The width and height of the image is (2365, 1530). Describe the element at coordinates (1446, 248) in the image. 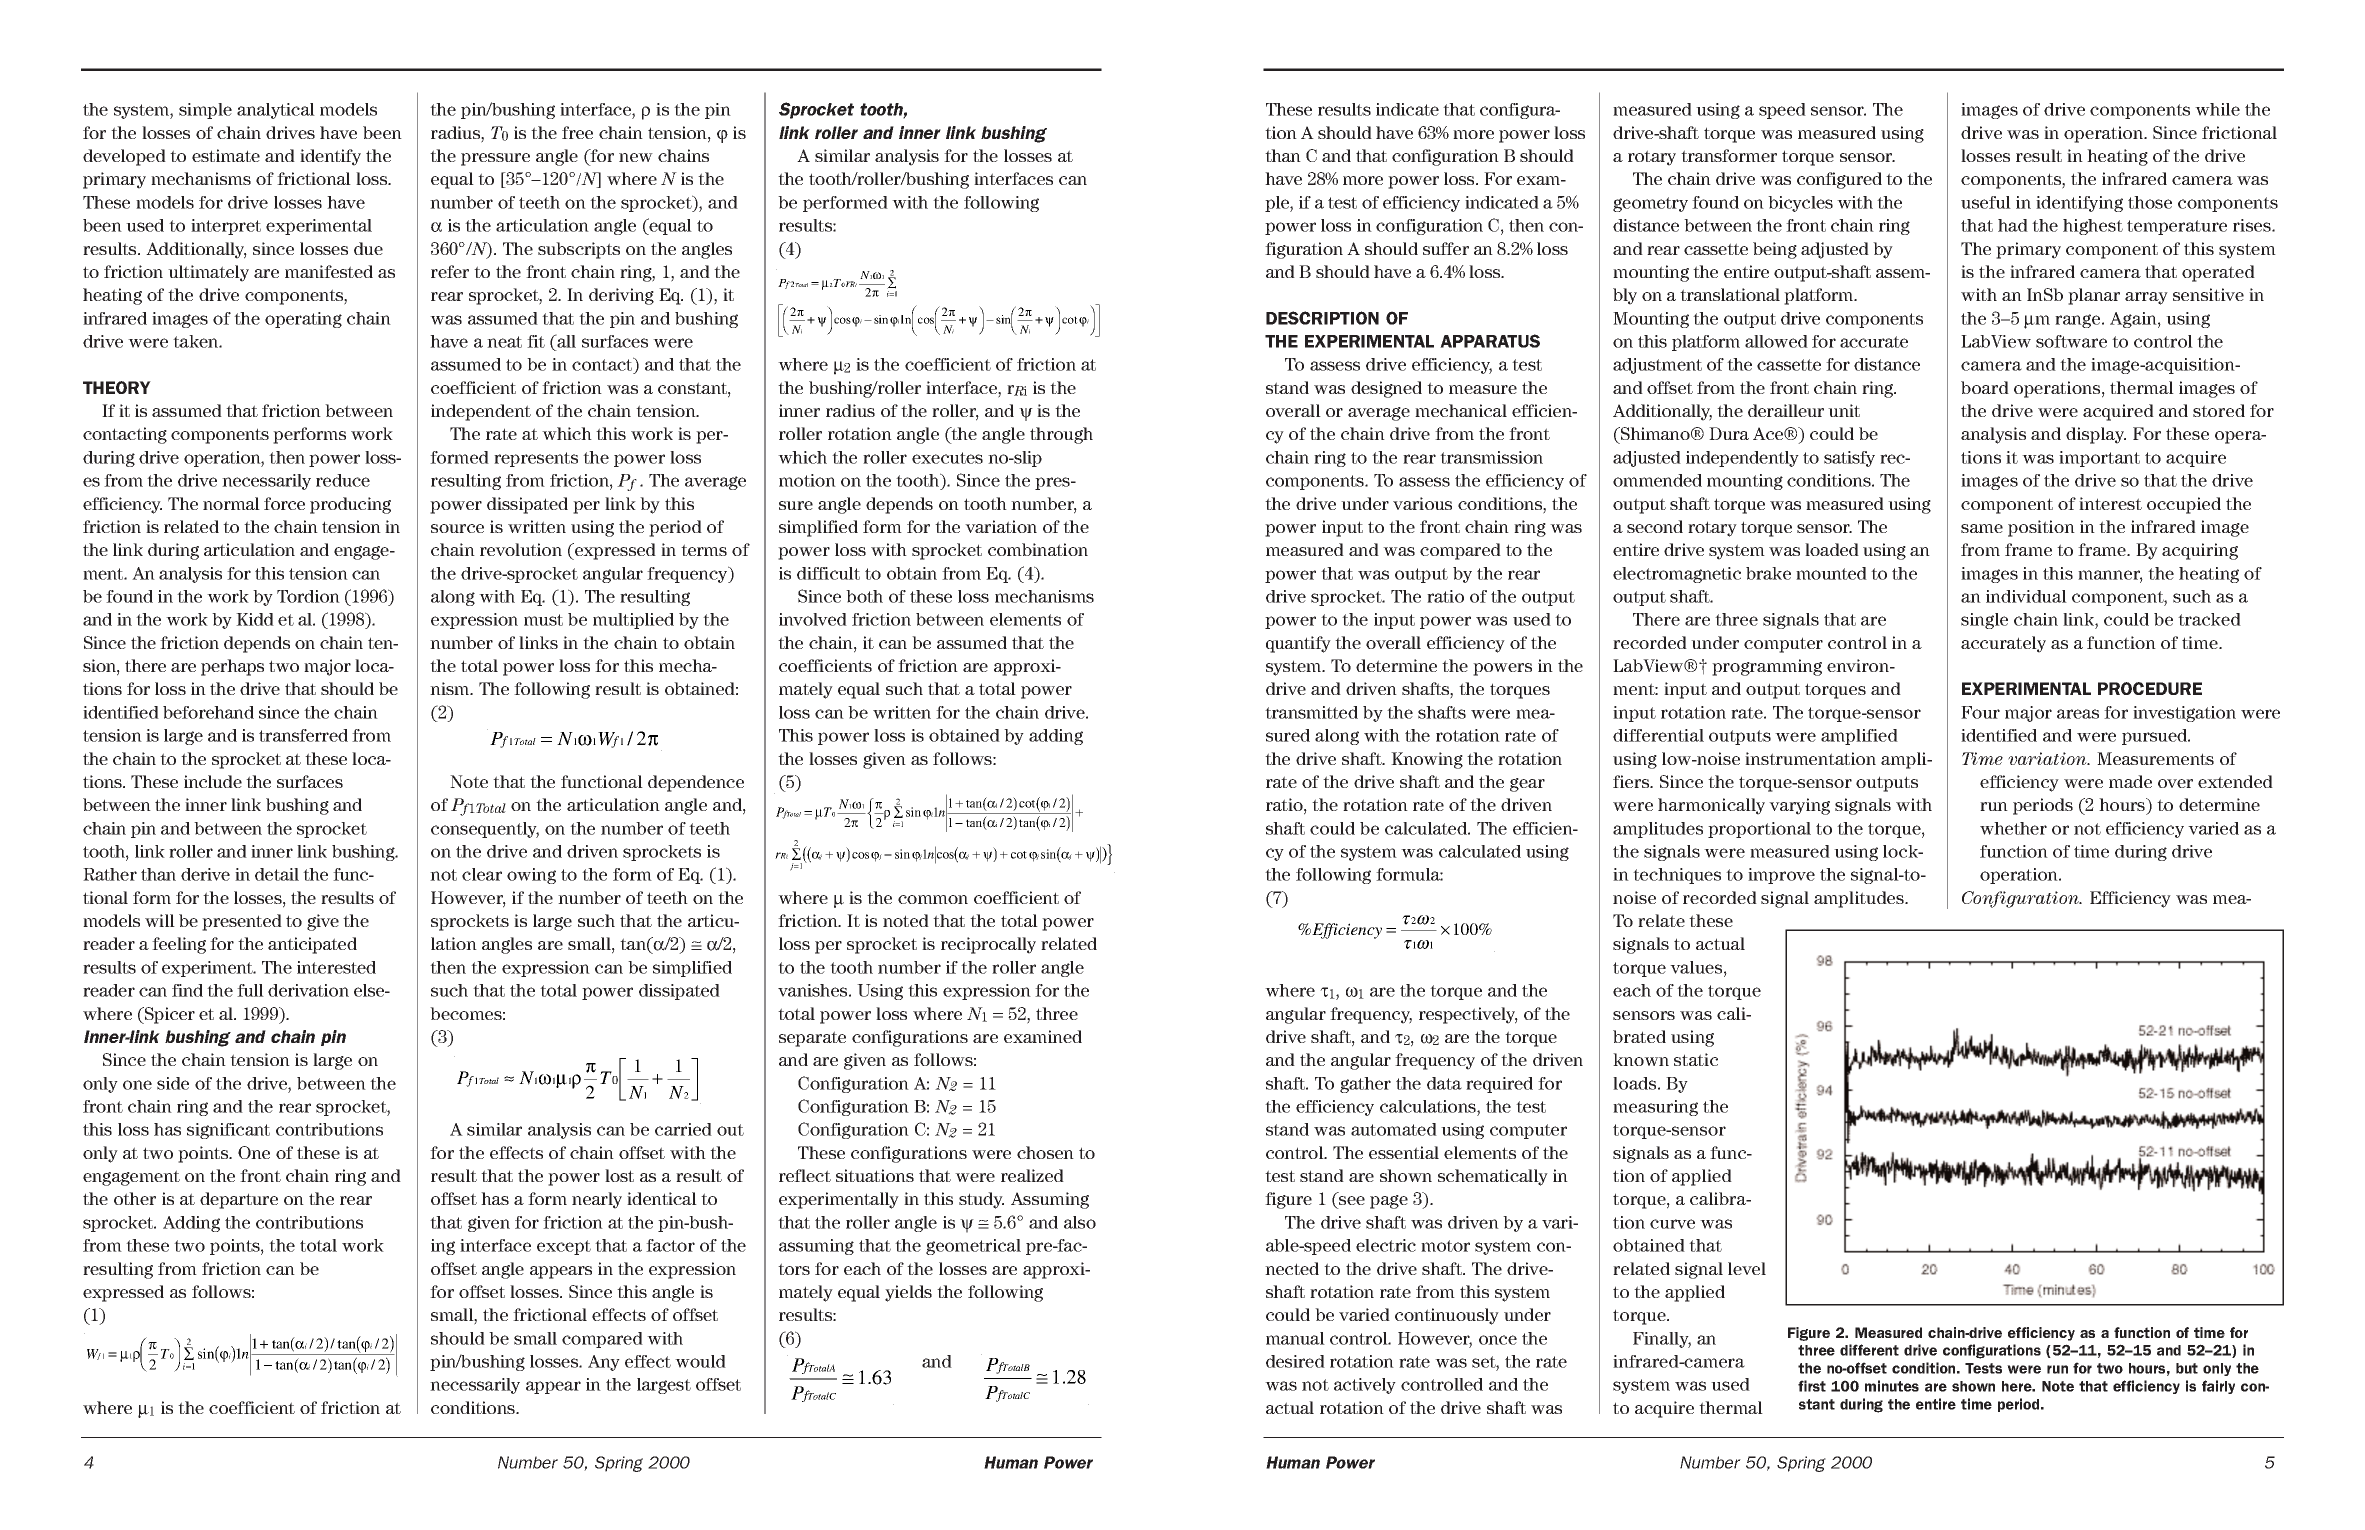

I see `suffer` at that location.
